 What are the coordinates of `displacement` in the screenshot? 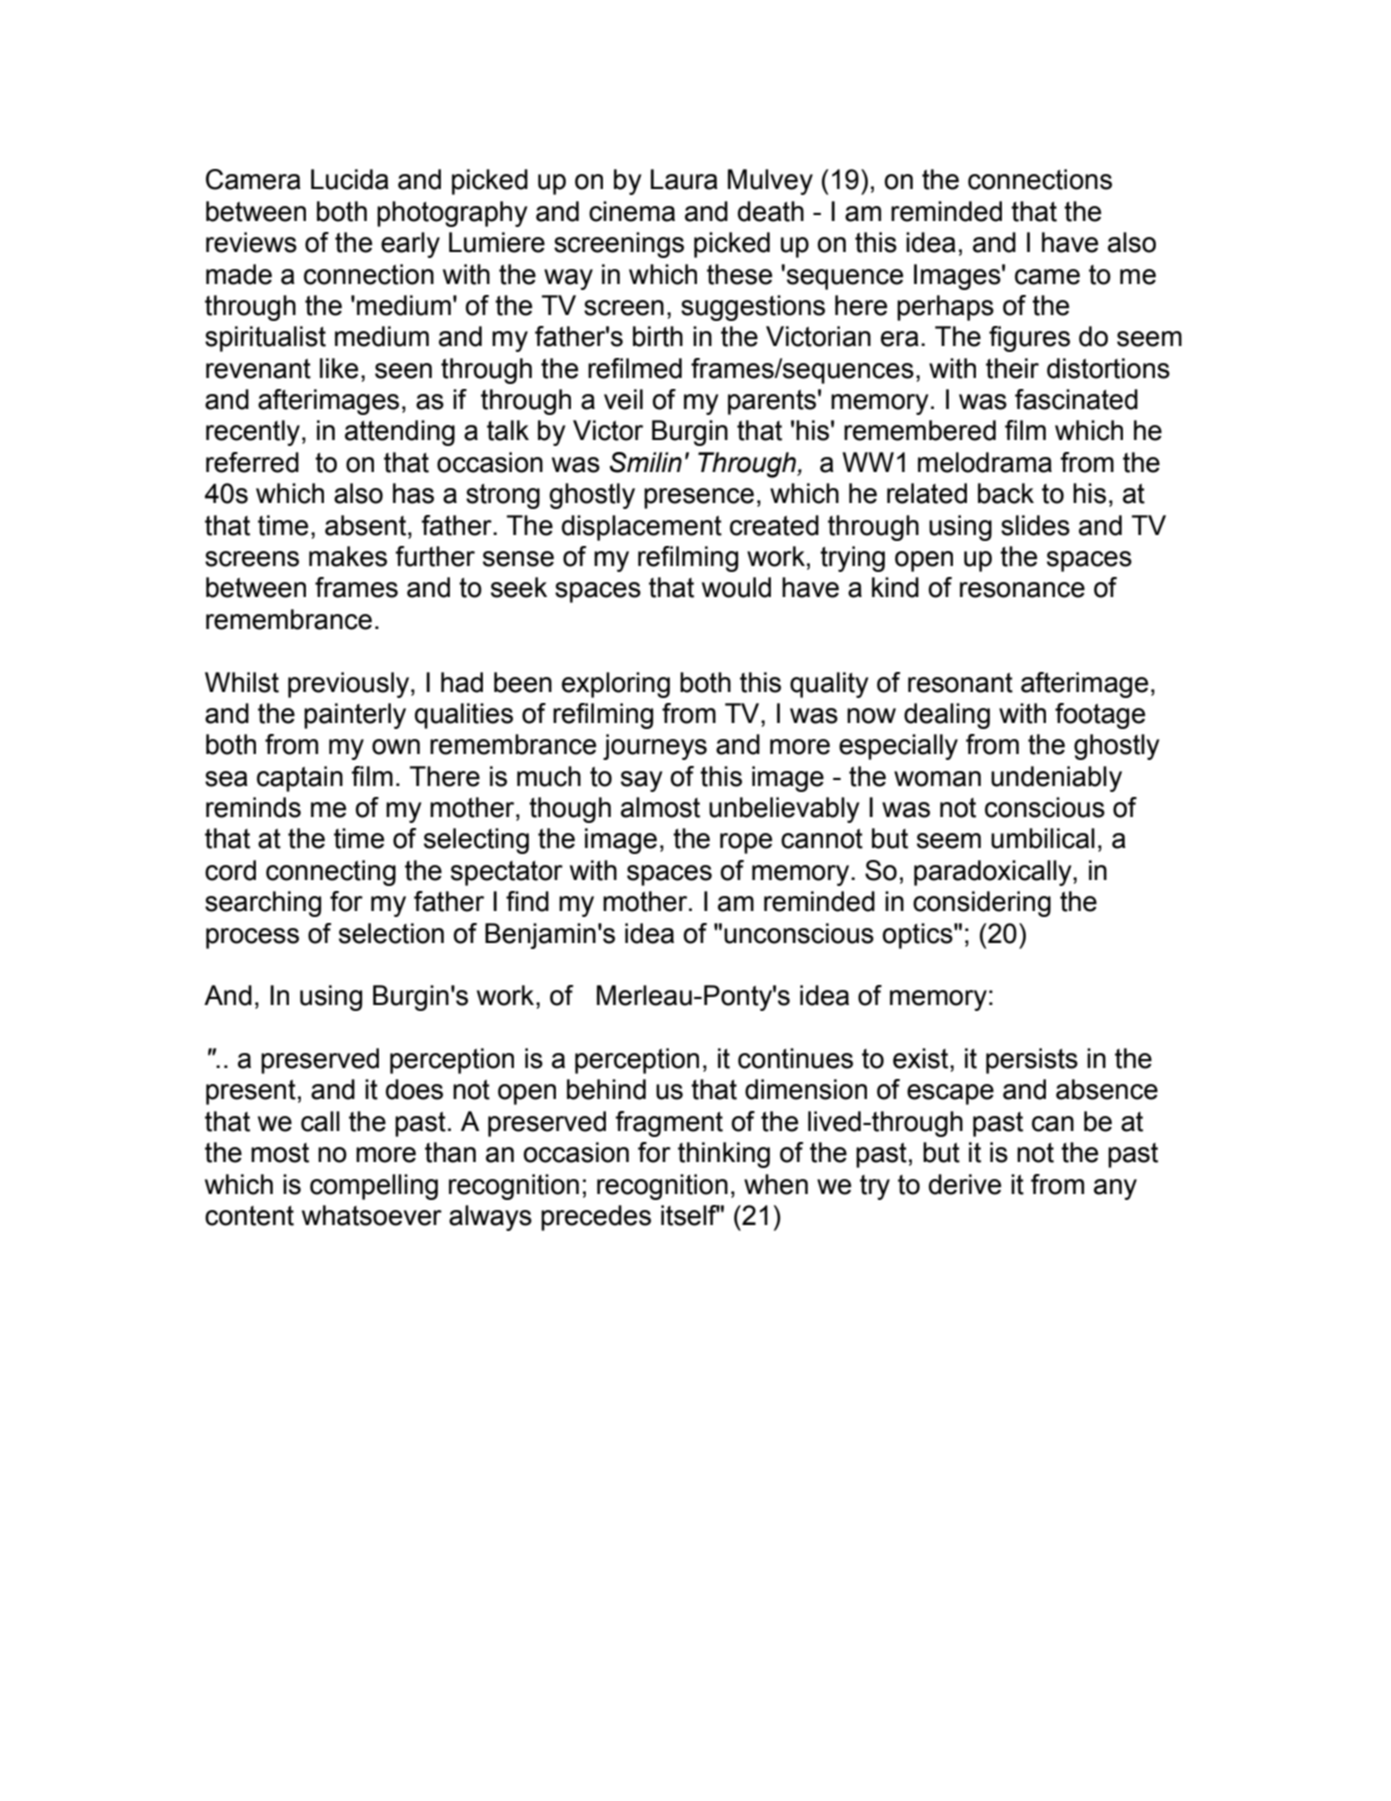 It's located at (642, 528).
